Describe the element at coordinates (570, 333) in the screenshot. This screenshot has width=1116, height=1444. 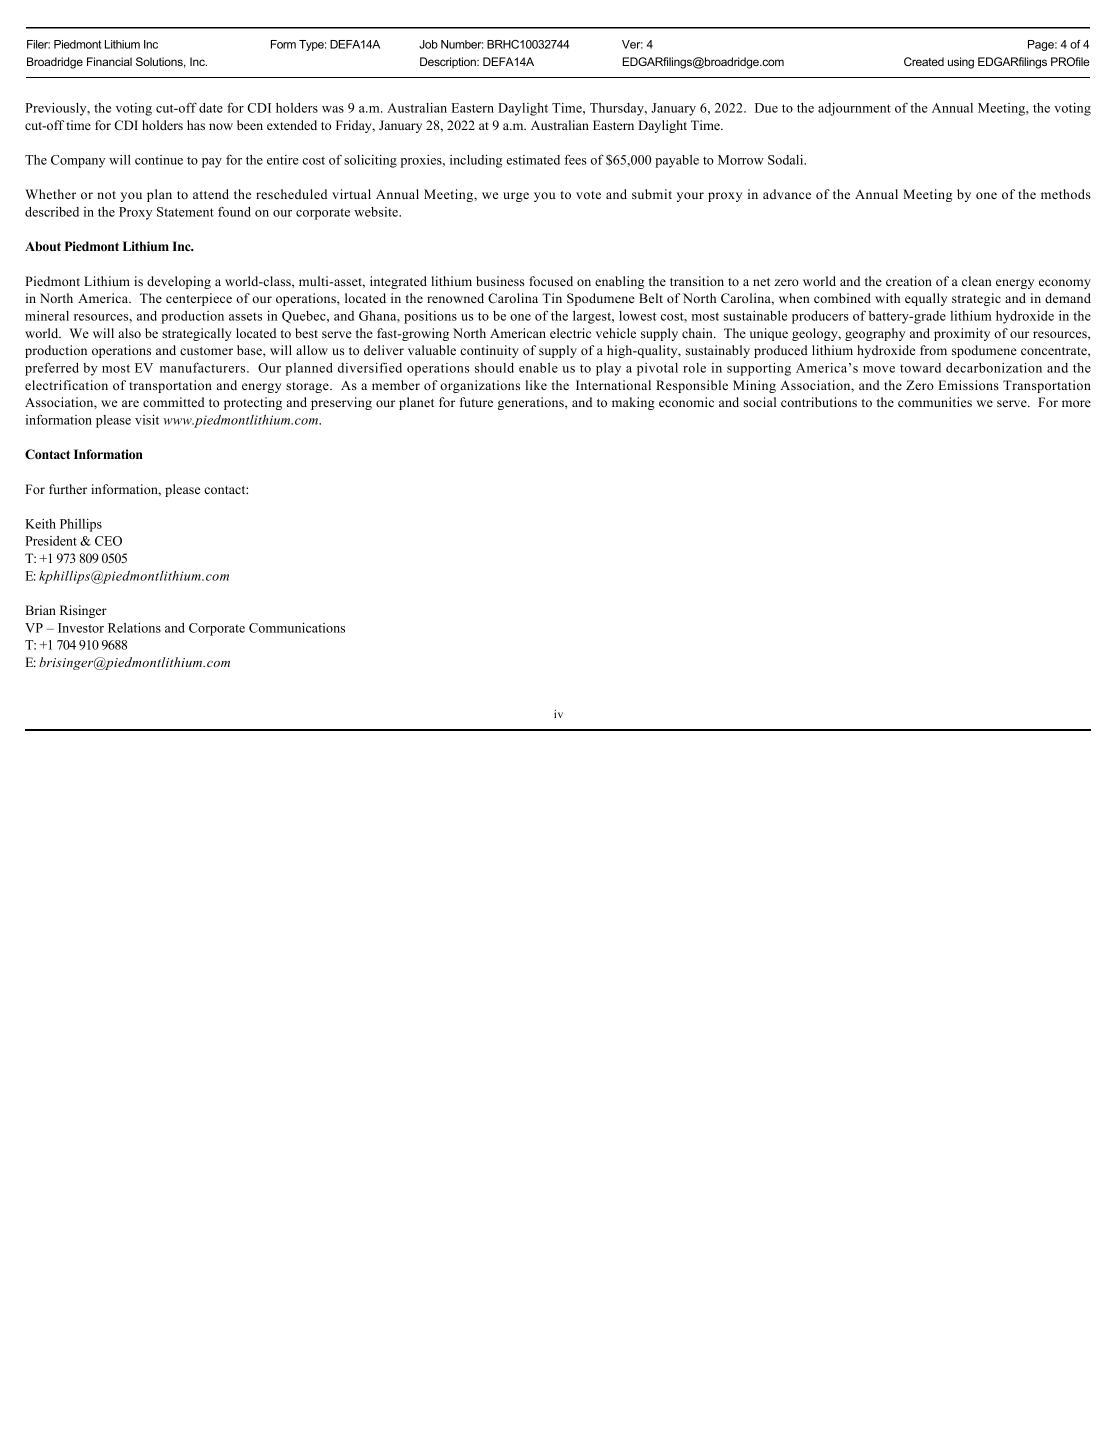
I see `electric` at that location.
